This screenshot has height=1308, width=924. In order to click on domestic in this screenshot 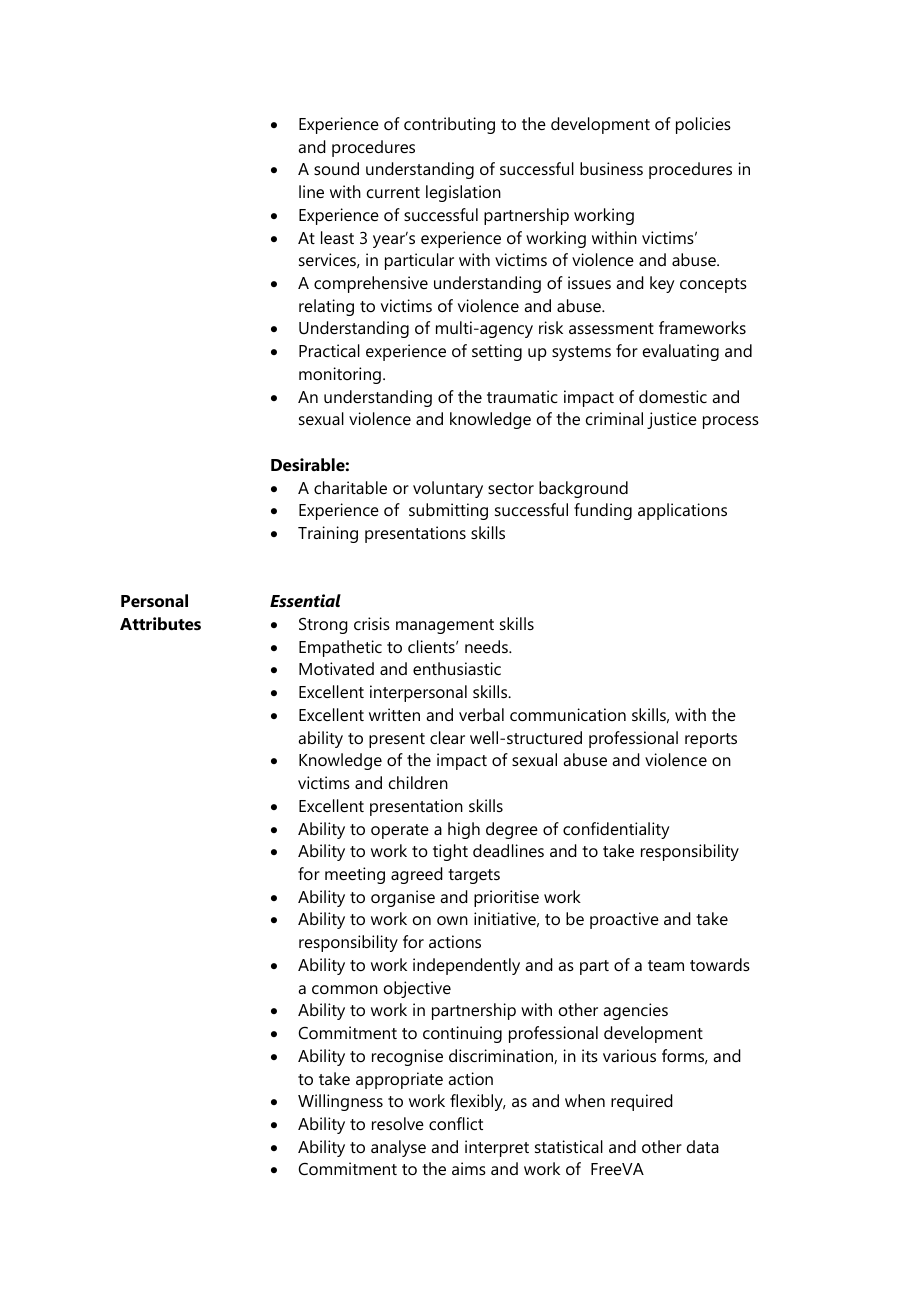, I will do `click(673, 396)`.
